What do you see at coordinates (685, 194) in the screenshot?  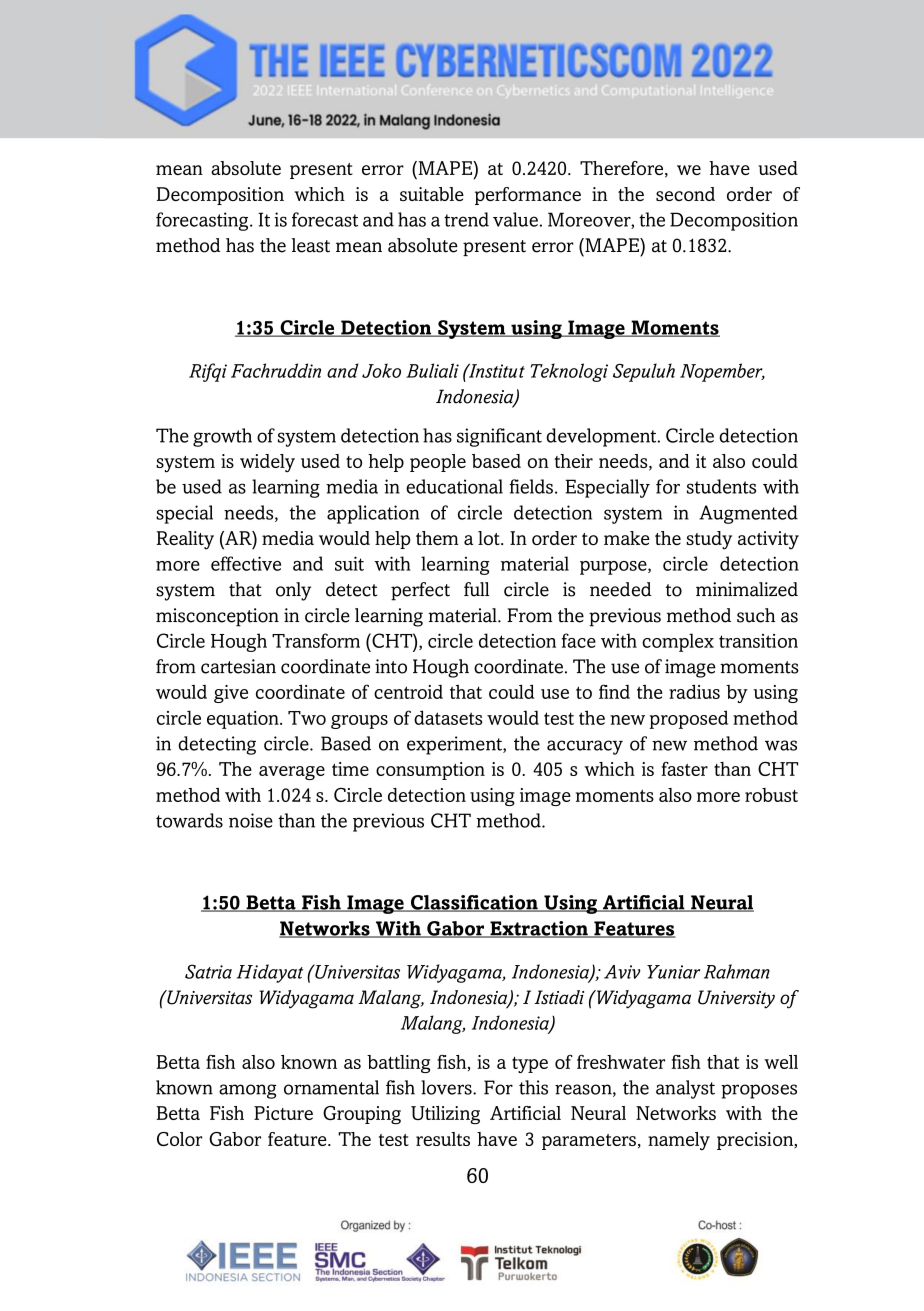 I see `second` at bounding box center [685, 194].
